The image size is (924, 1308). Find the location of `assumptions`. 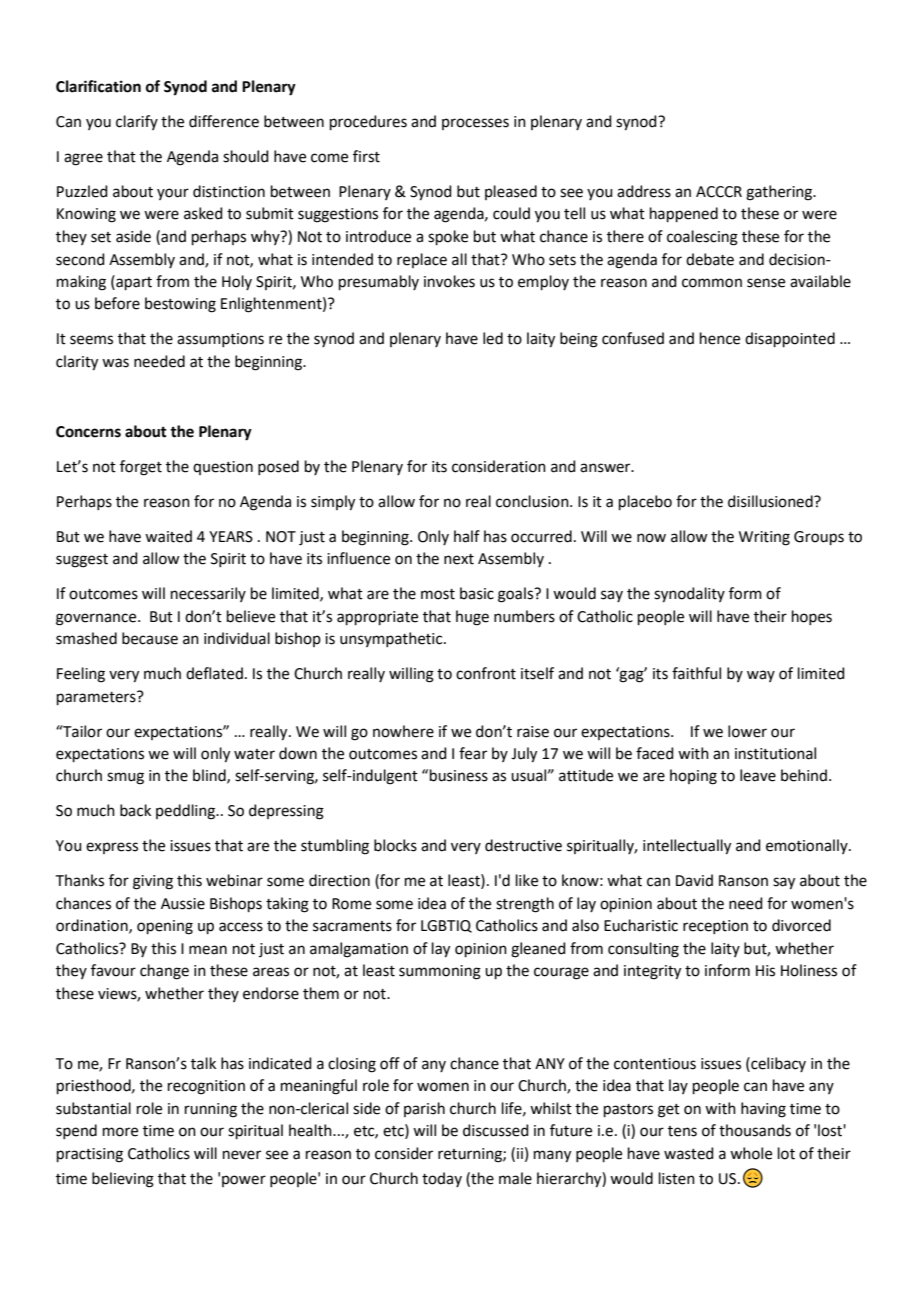

assumptions is located at coordinates (220, 340).
